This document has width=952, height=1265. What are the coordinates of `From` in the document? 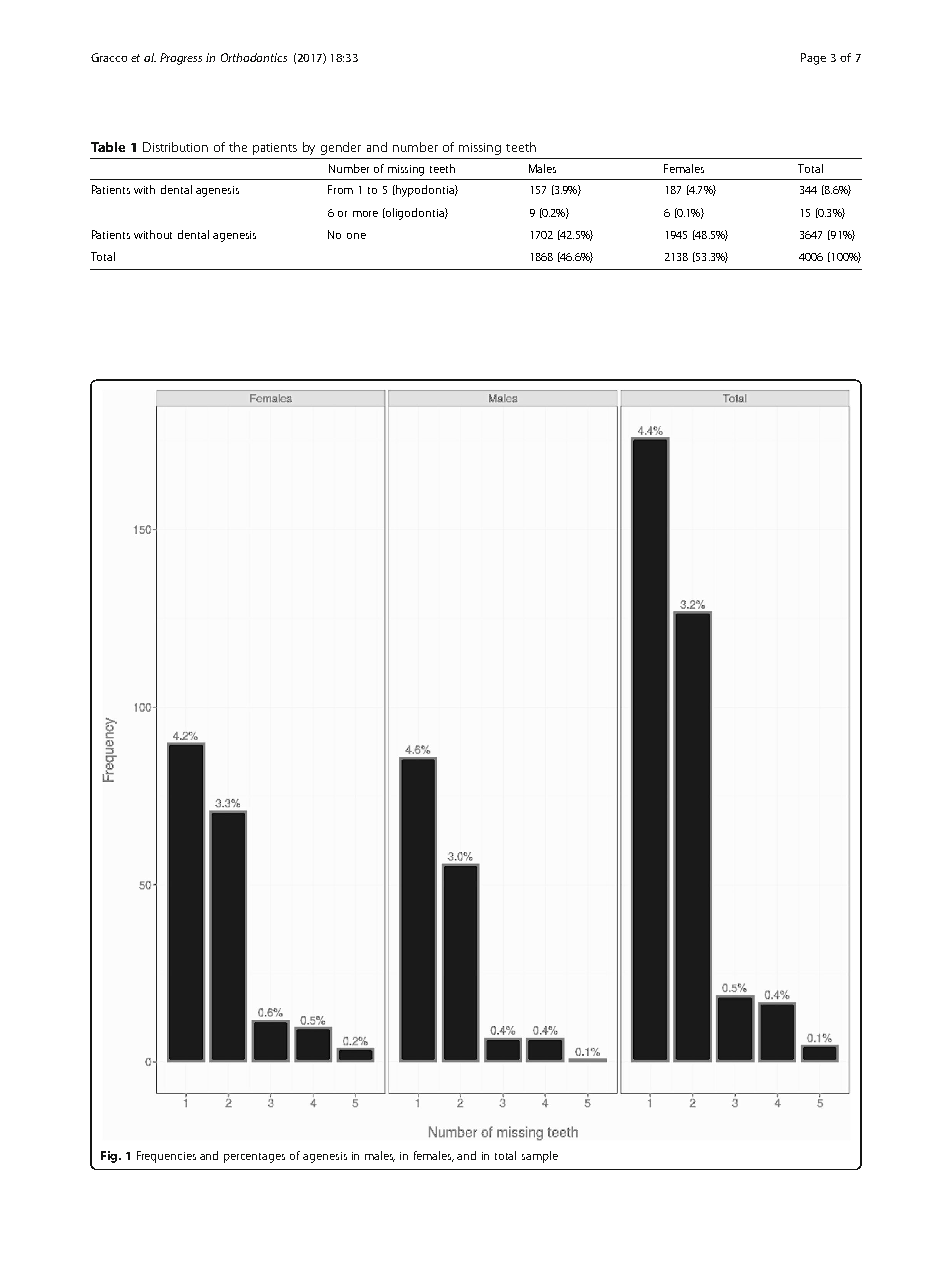 It's located at (340, 189).
